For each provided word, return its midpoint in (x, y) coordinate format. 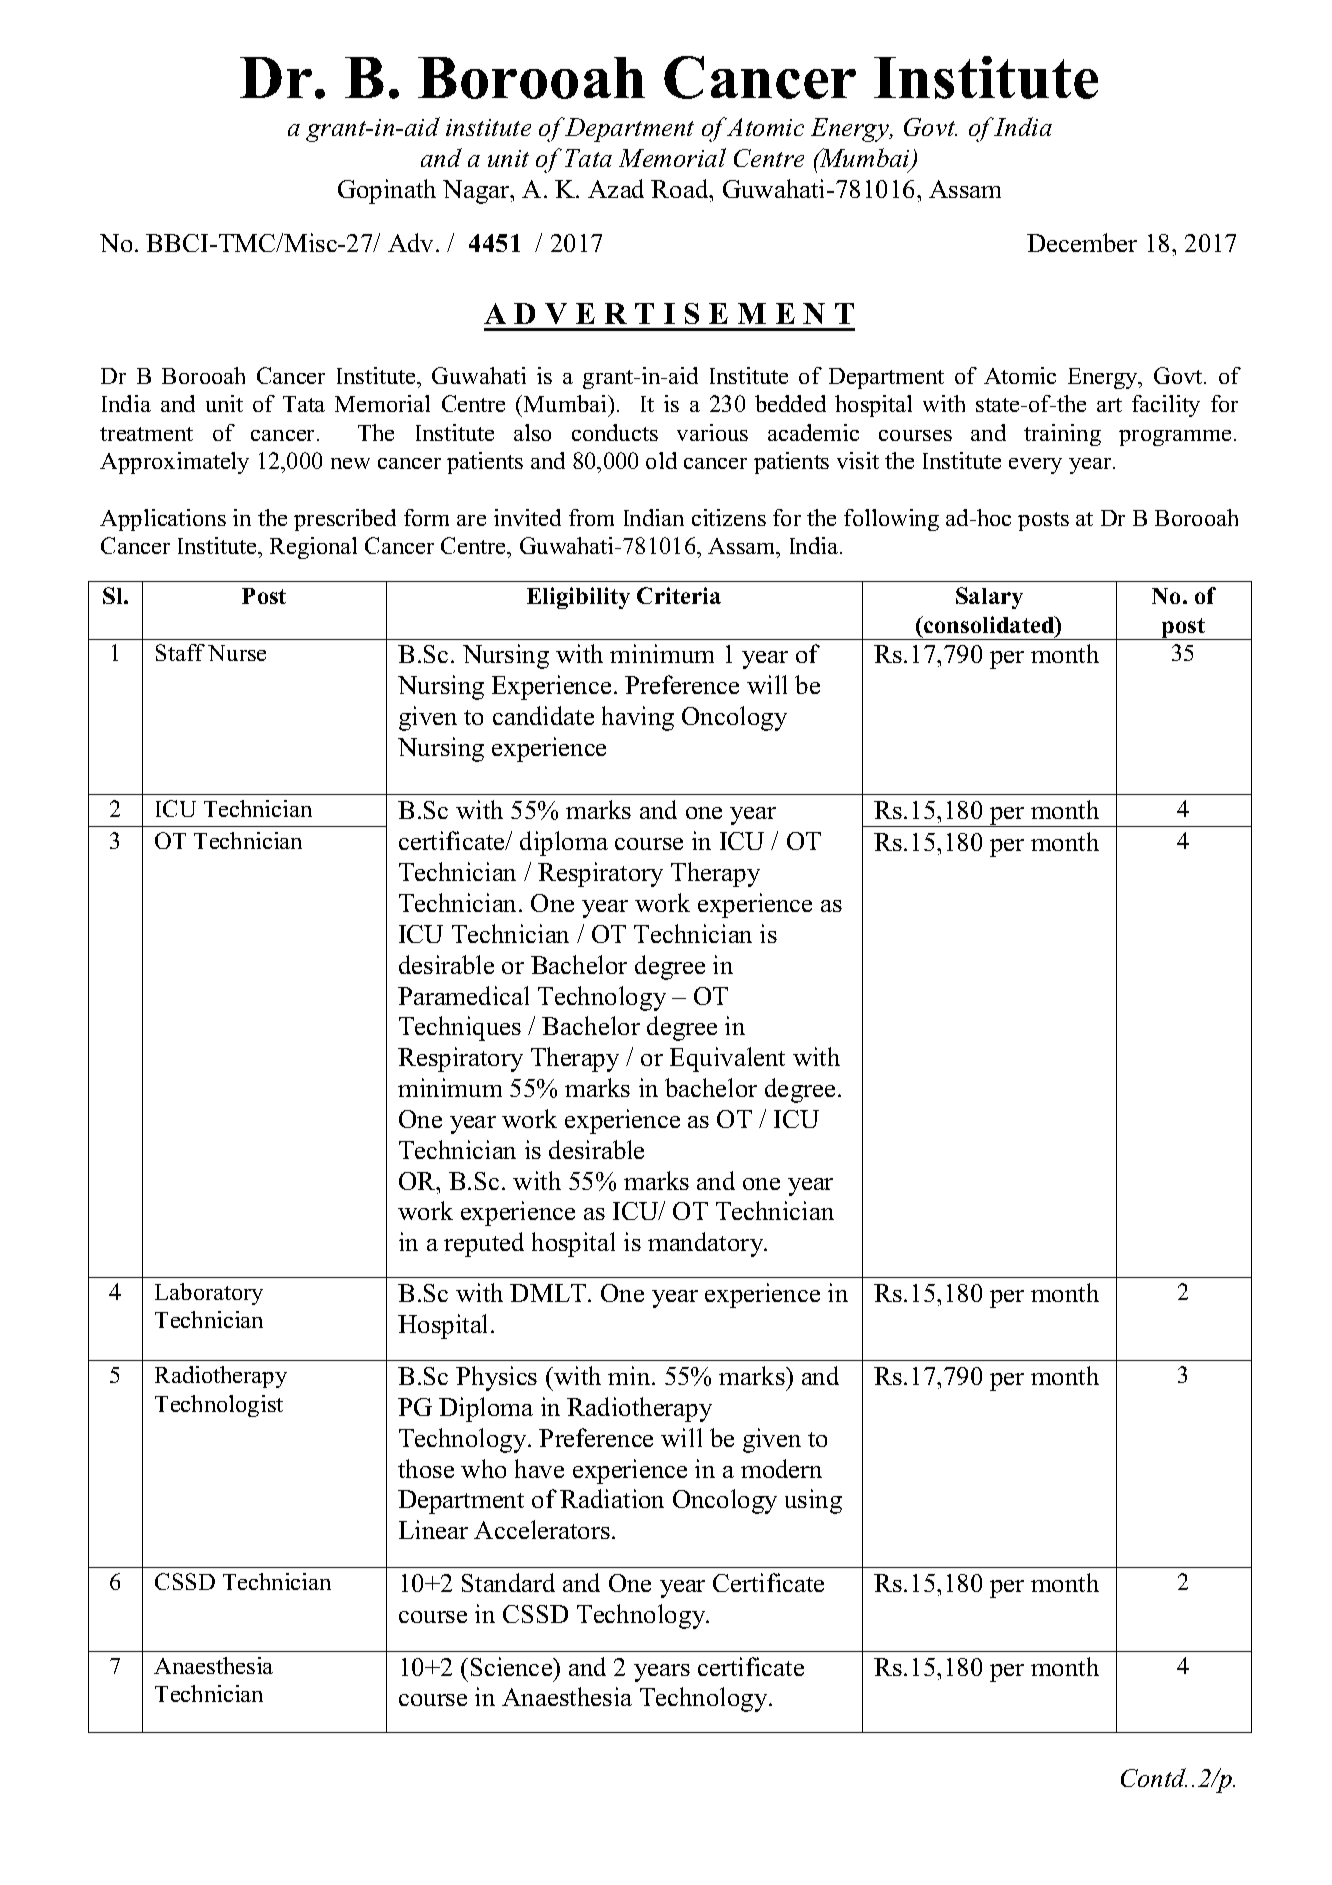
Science (513, 1666)
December (1082, 242)
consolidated (989, 626)
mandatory (707, 1244)
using (813, 1501)
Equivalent (727, 1059)
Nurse (237, 653)
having (638, 718)
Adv (412, 242)
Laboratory (209, 1294)
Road (681, 188)
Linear (433, 1529)
